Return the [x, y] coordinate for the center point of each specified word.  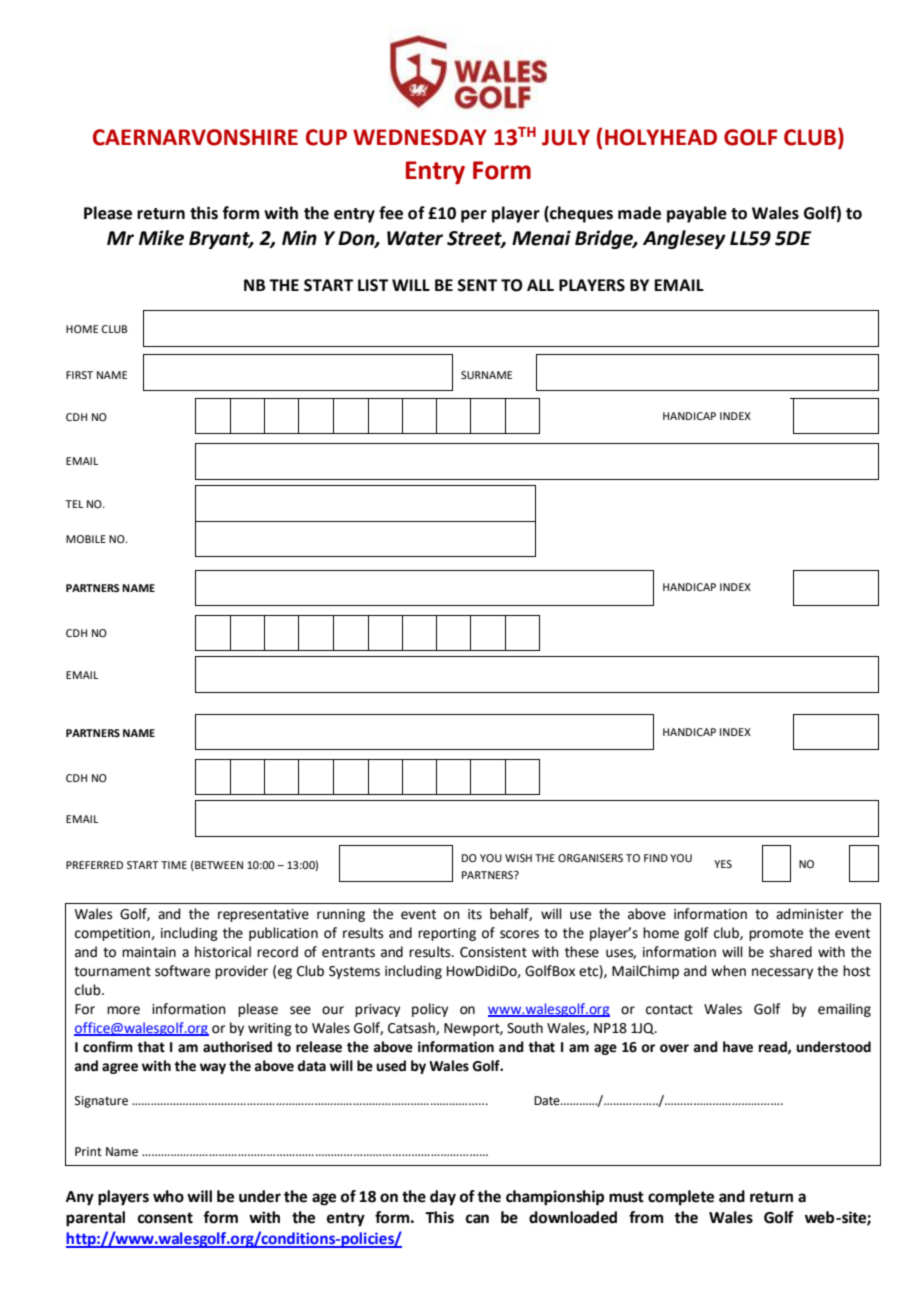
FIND [656, 858]
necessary [782, 973]
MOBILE [86, 539]
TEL [74, 504]
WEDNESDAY [420, 137]
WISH [518, 858]
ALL [540, 285]
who [168, 1196]
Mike [161, 238]
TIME [174, 865]
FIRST [79, 375]
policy [430, 1010]
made [639, 213]
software [182, 971]
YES [723, 864]
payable [697, 214]
